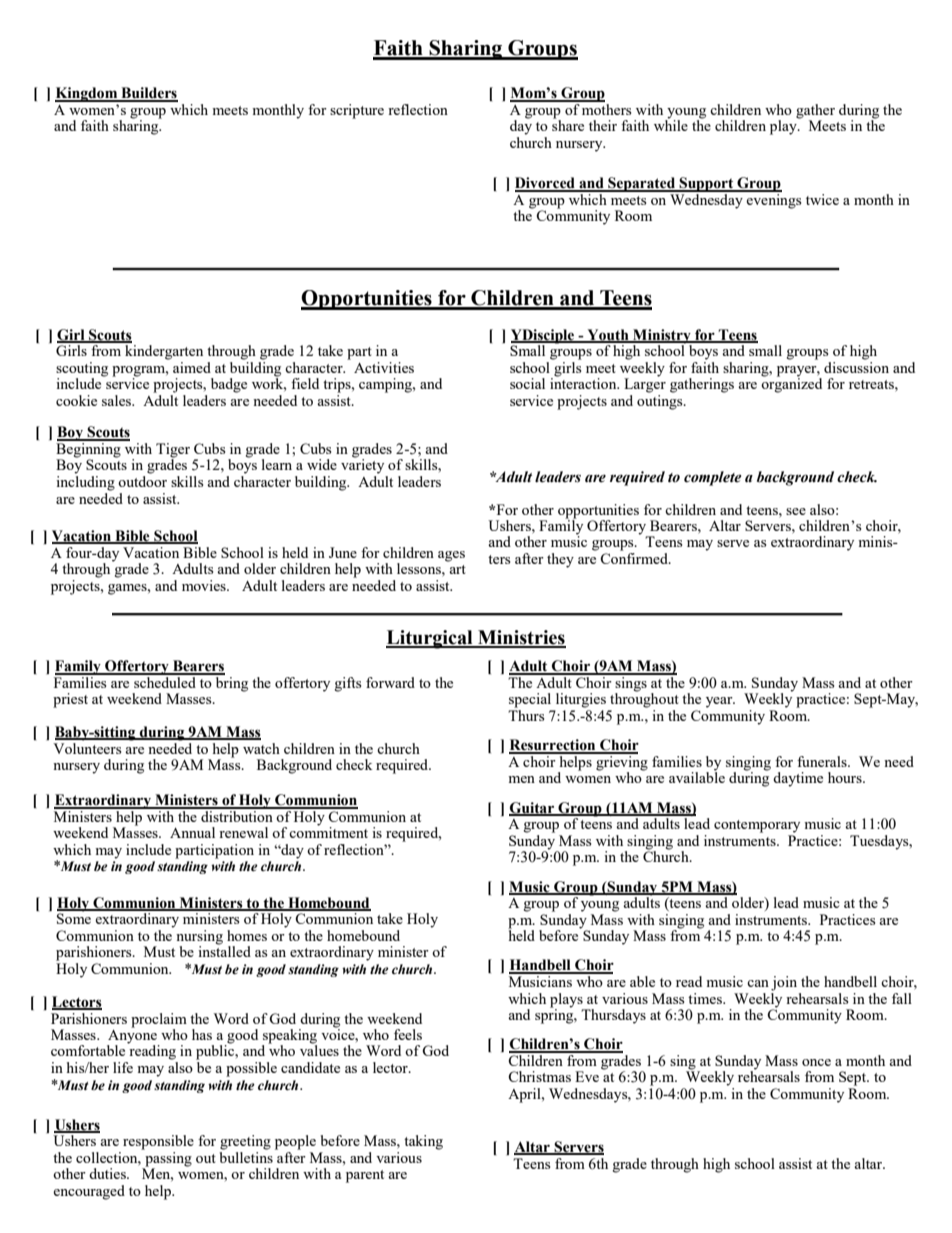  I want to click on once, so click(816, 1062).
